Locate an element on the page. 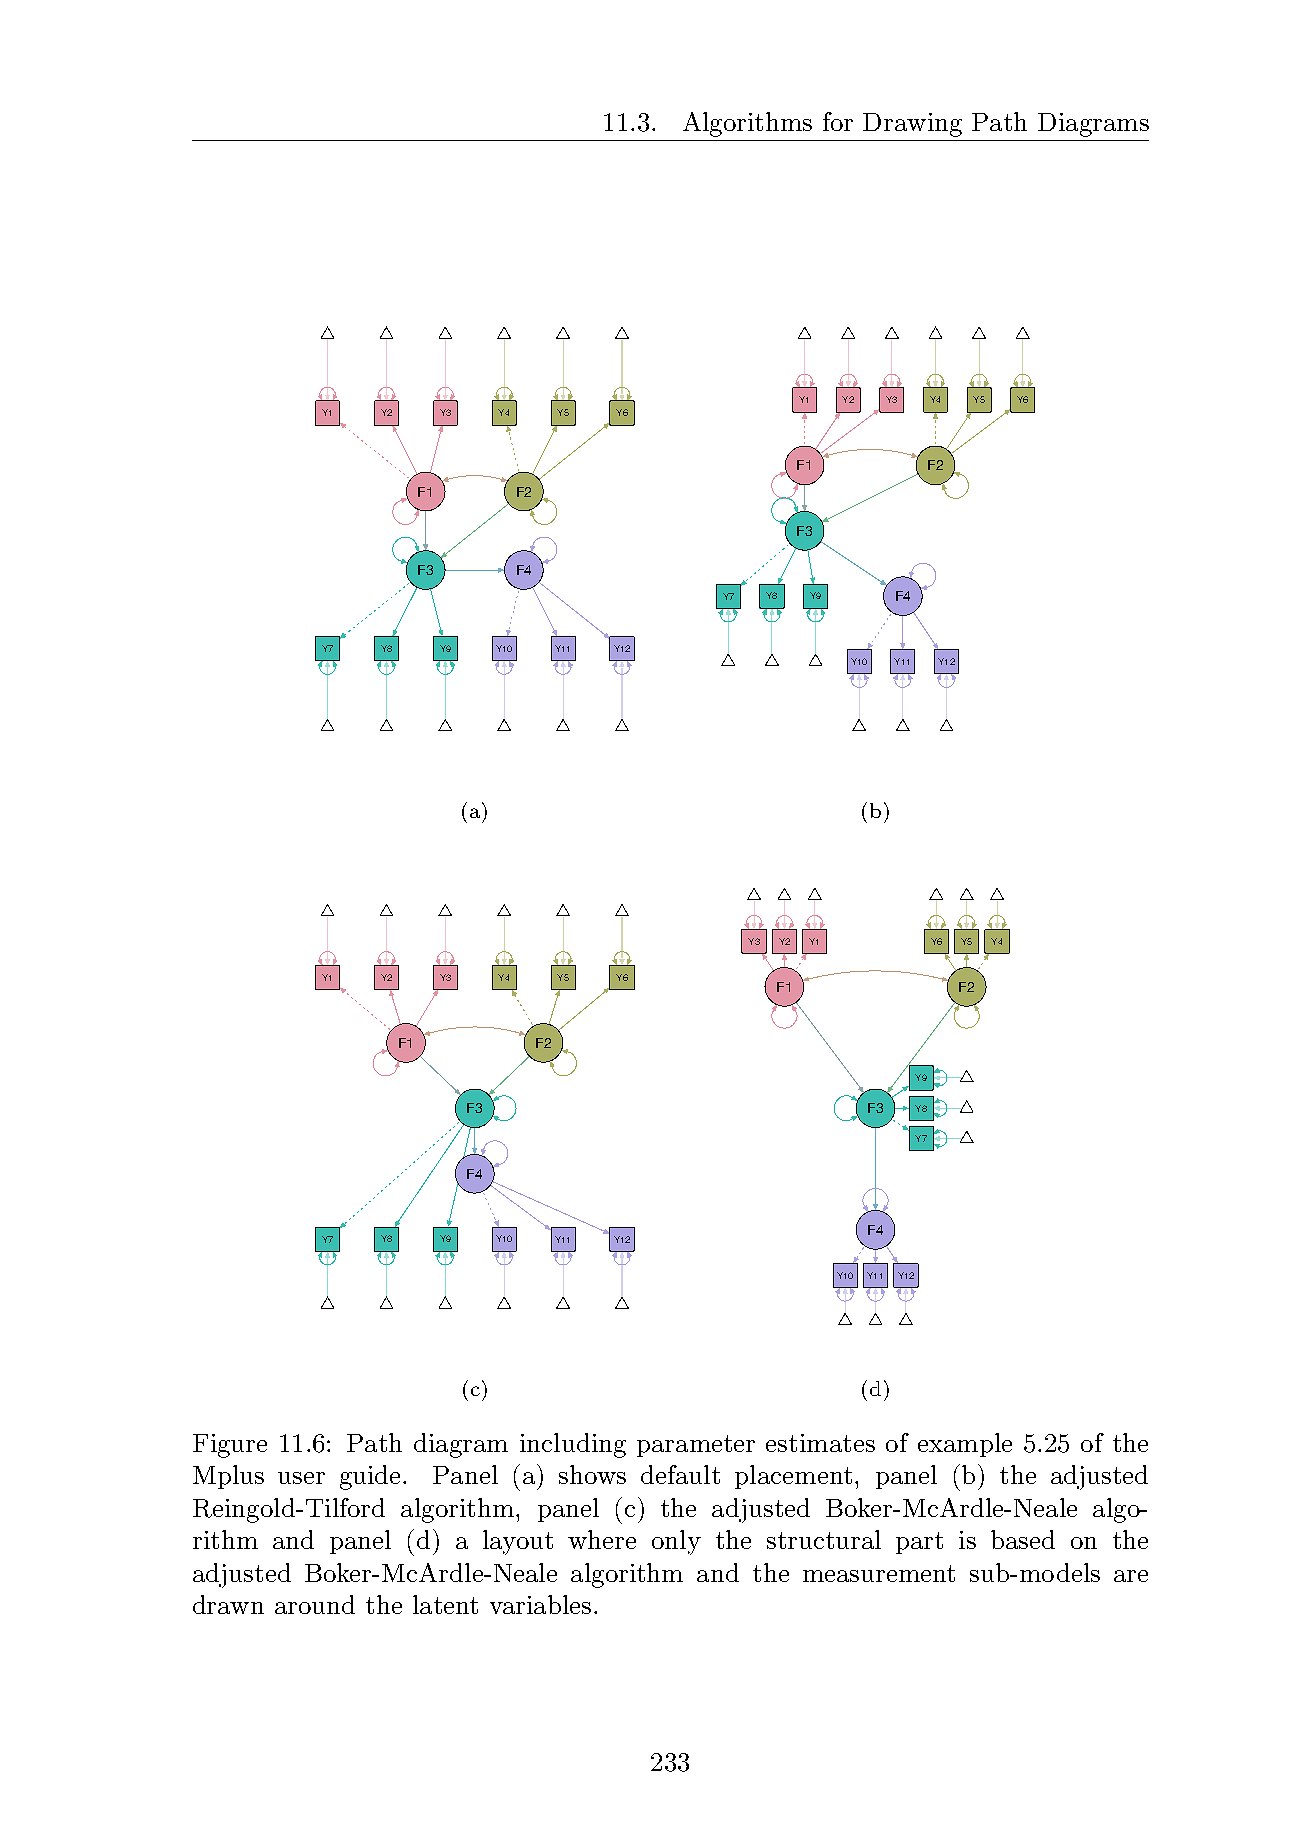  parameter is located at coordinates (696, 1446).
